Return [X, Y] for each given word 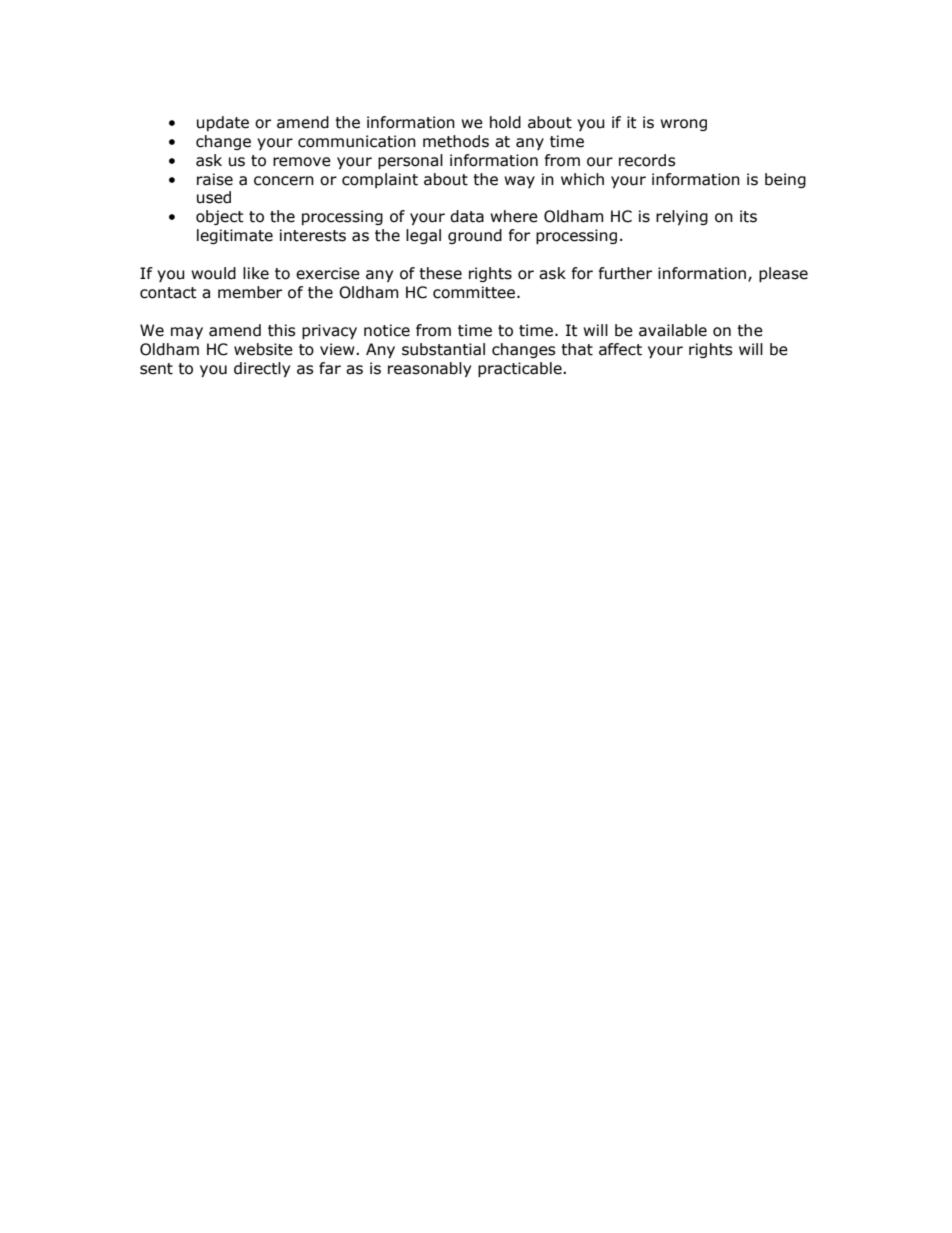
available [673, 330]
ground [475, 236]
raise [215, 179]
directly [262, 369]
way [519, 182]
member [250, 292]
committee [475, 292]
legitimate [235, 236]
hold [505, 122]
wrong [683, 125]
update [223, 123]
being [785, 180]
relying [682, 217]
